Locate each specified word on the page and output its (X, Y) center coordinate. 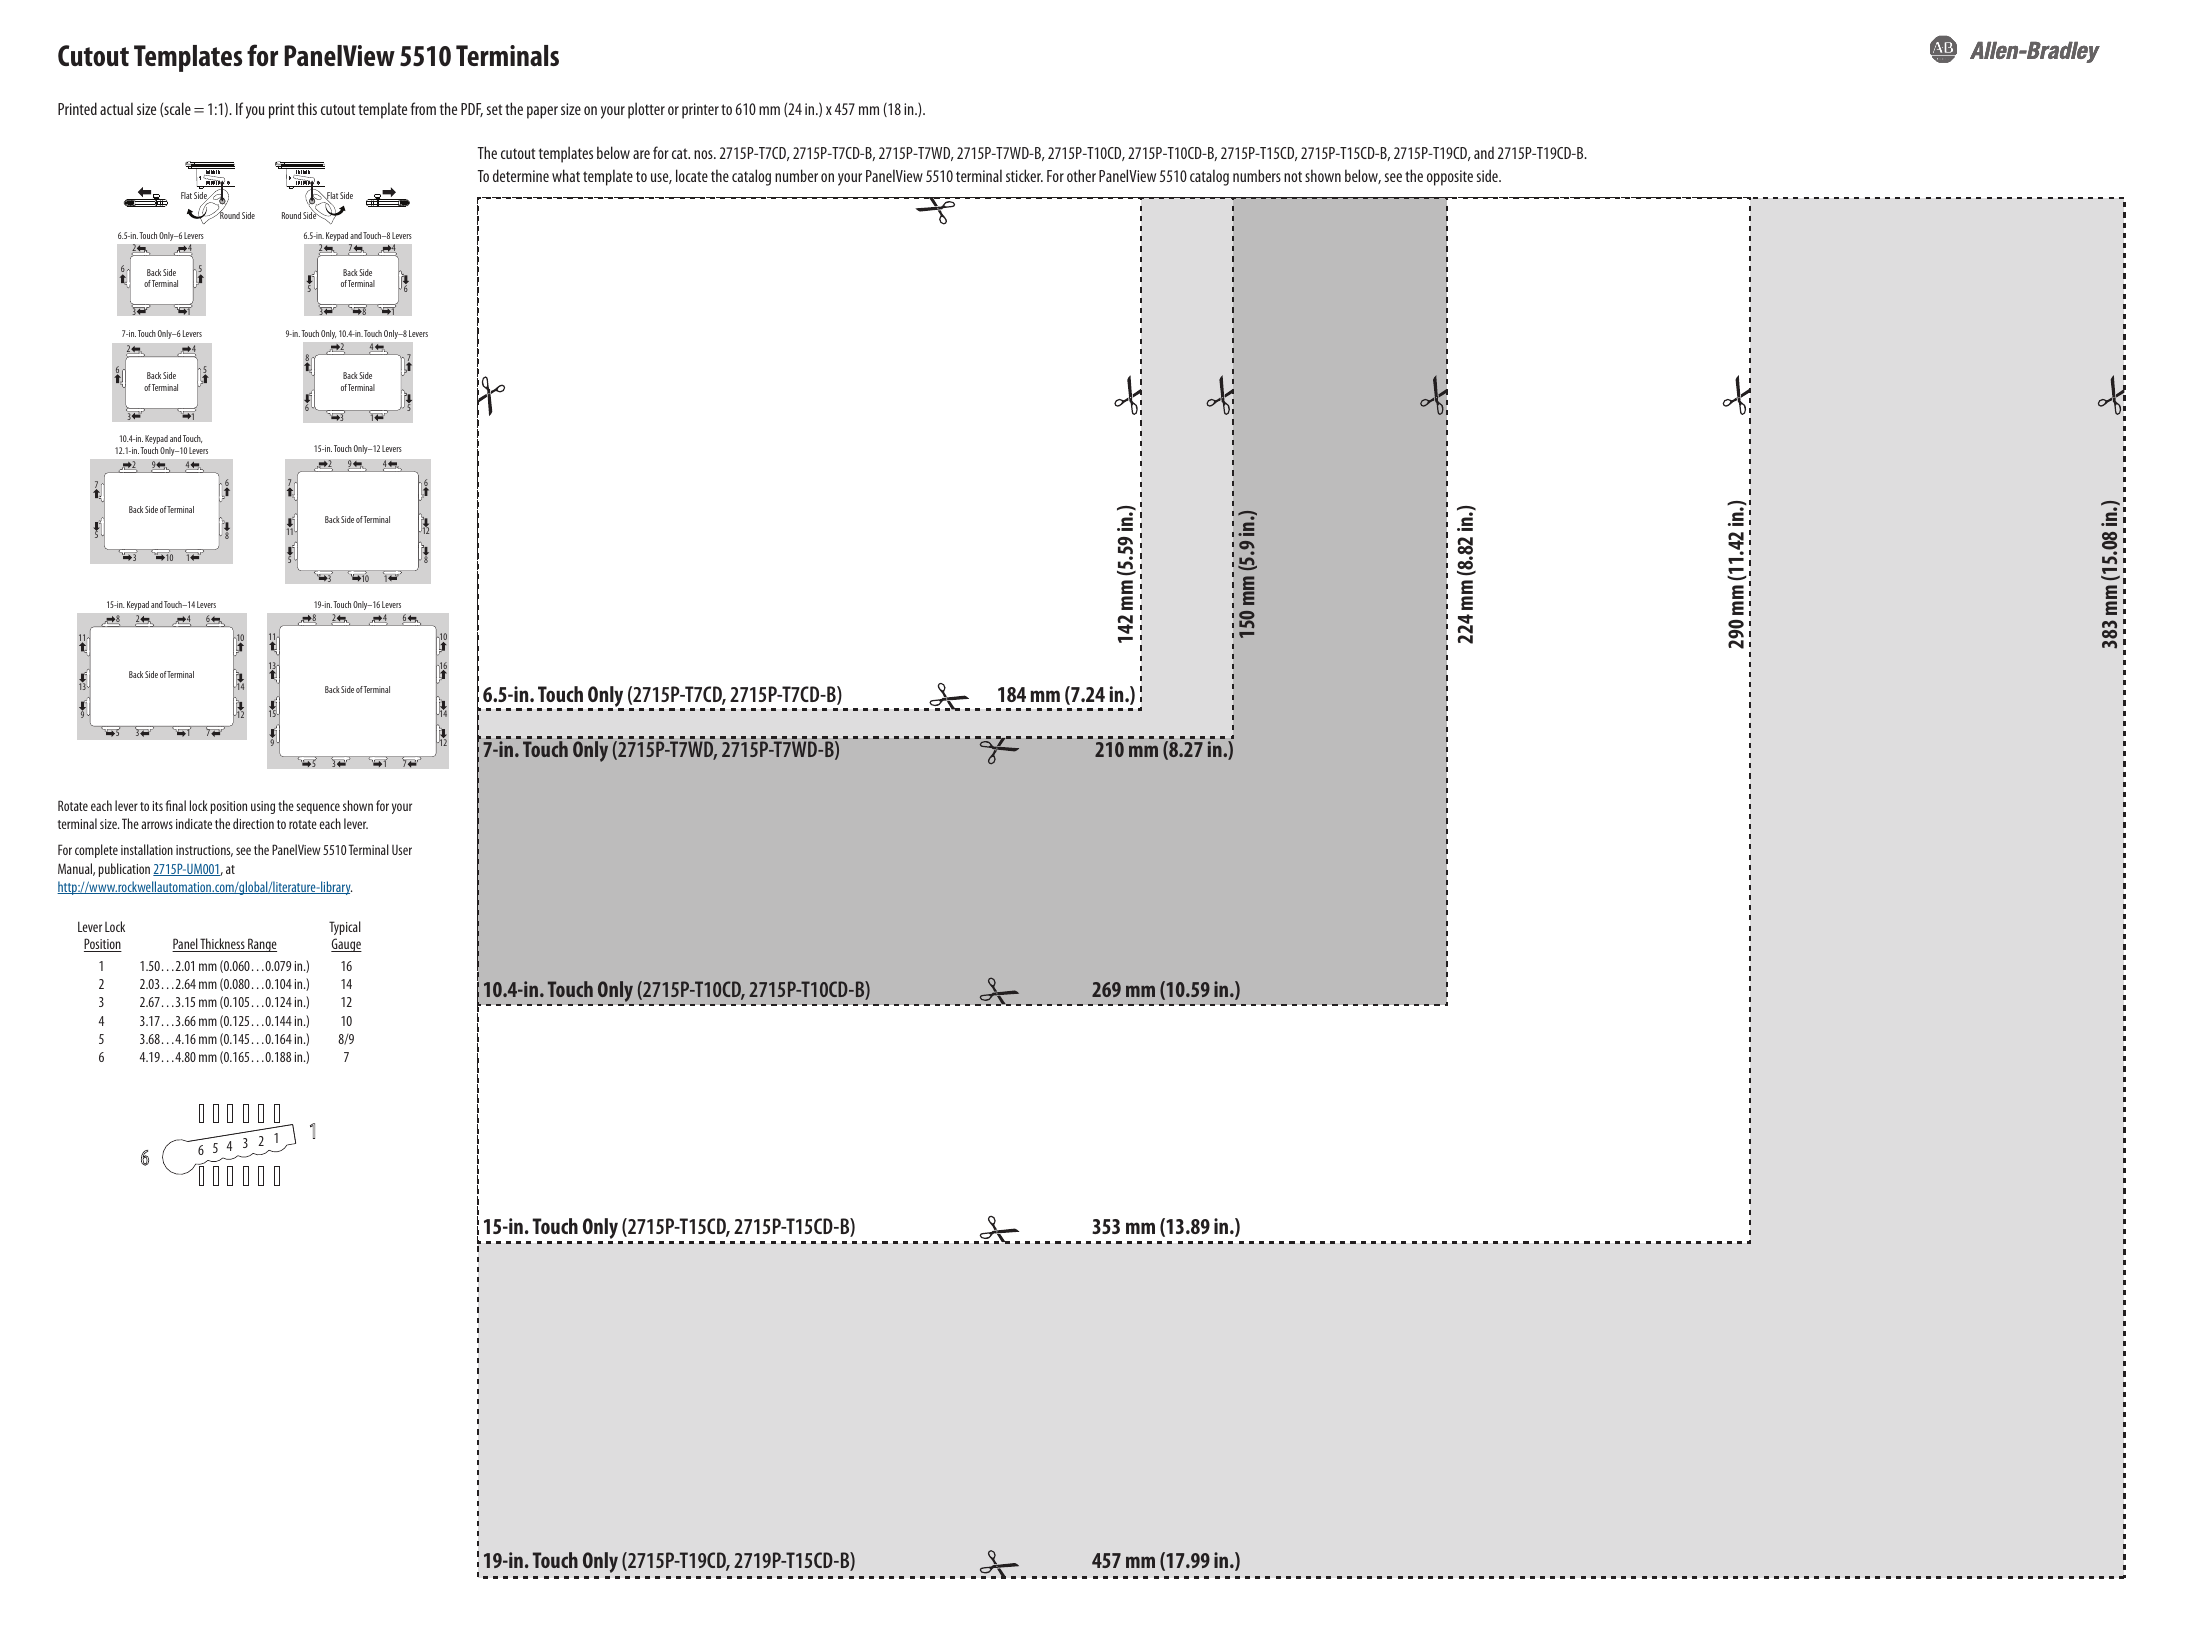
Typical (345, 930)
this (307, 108)
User (402, 850)
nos (704, 154)
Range (261, 945)
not (1293, 176)
